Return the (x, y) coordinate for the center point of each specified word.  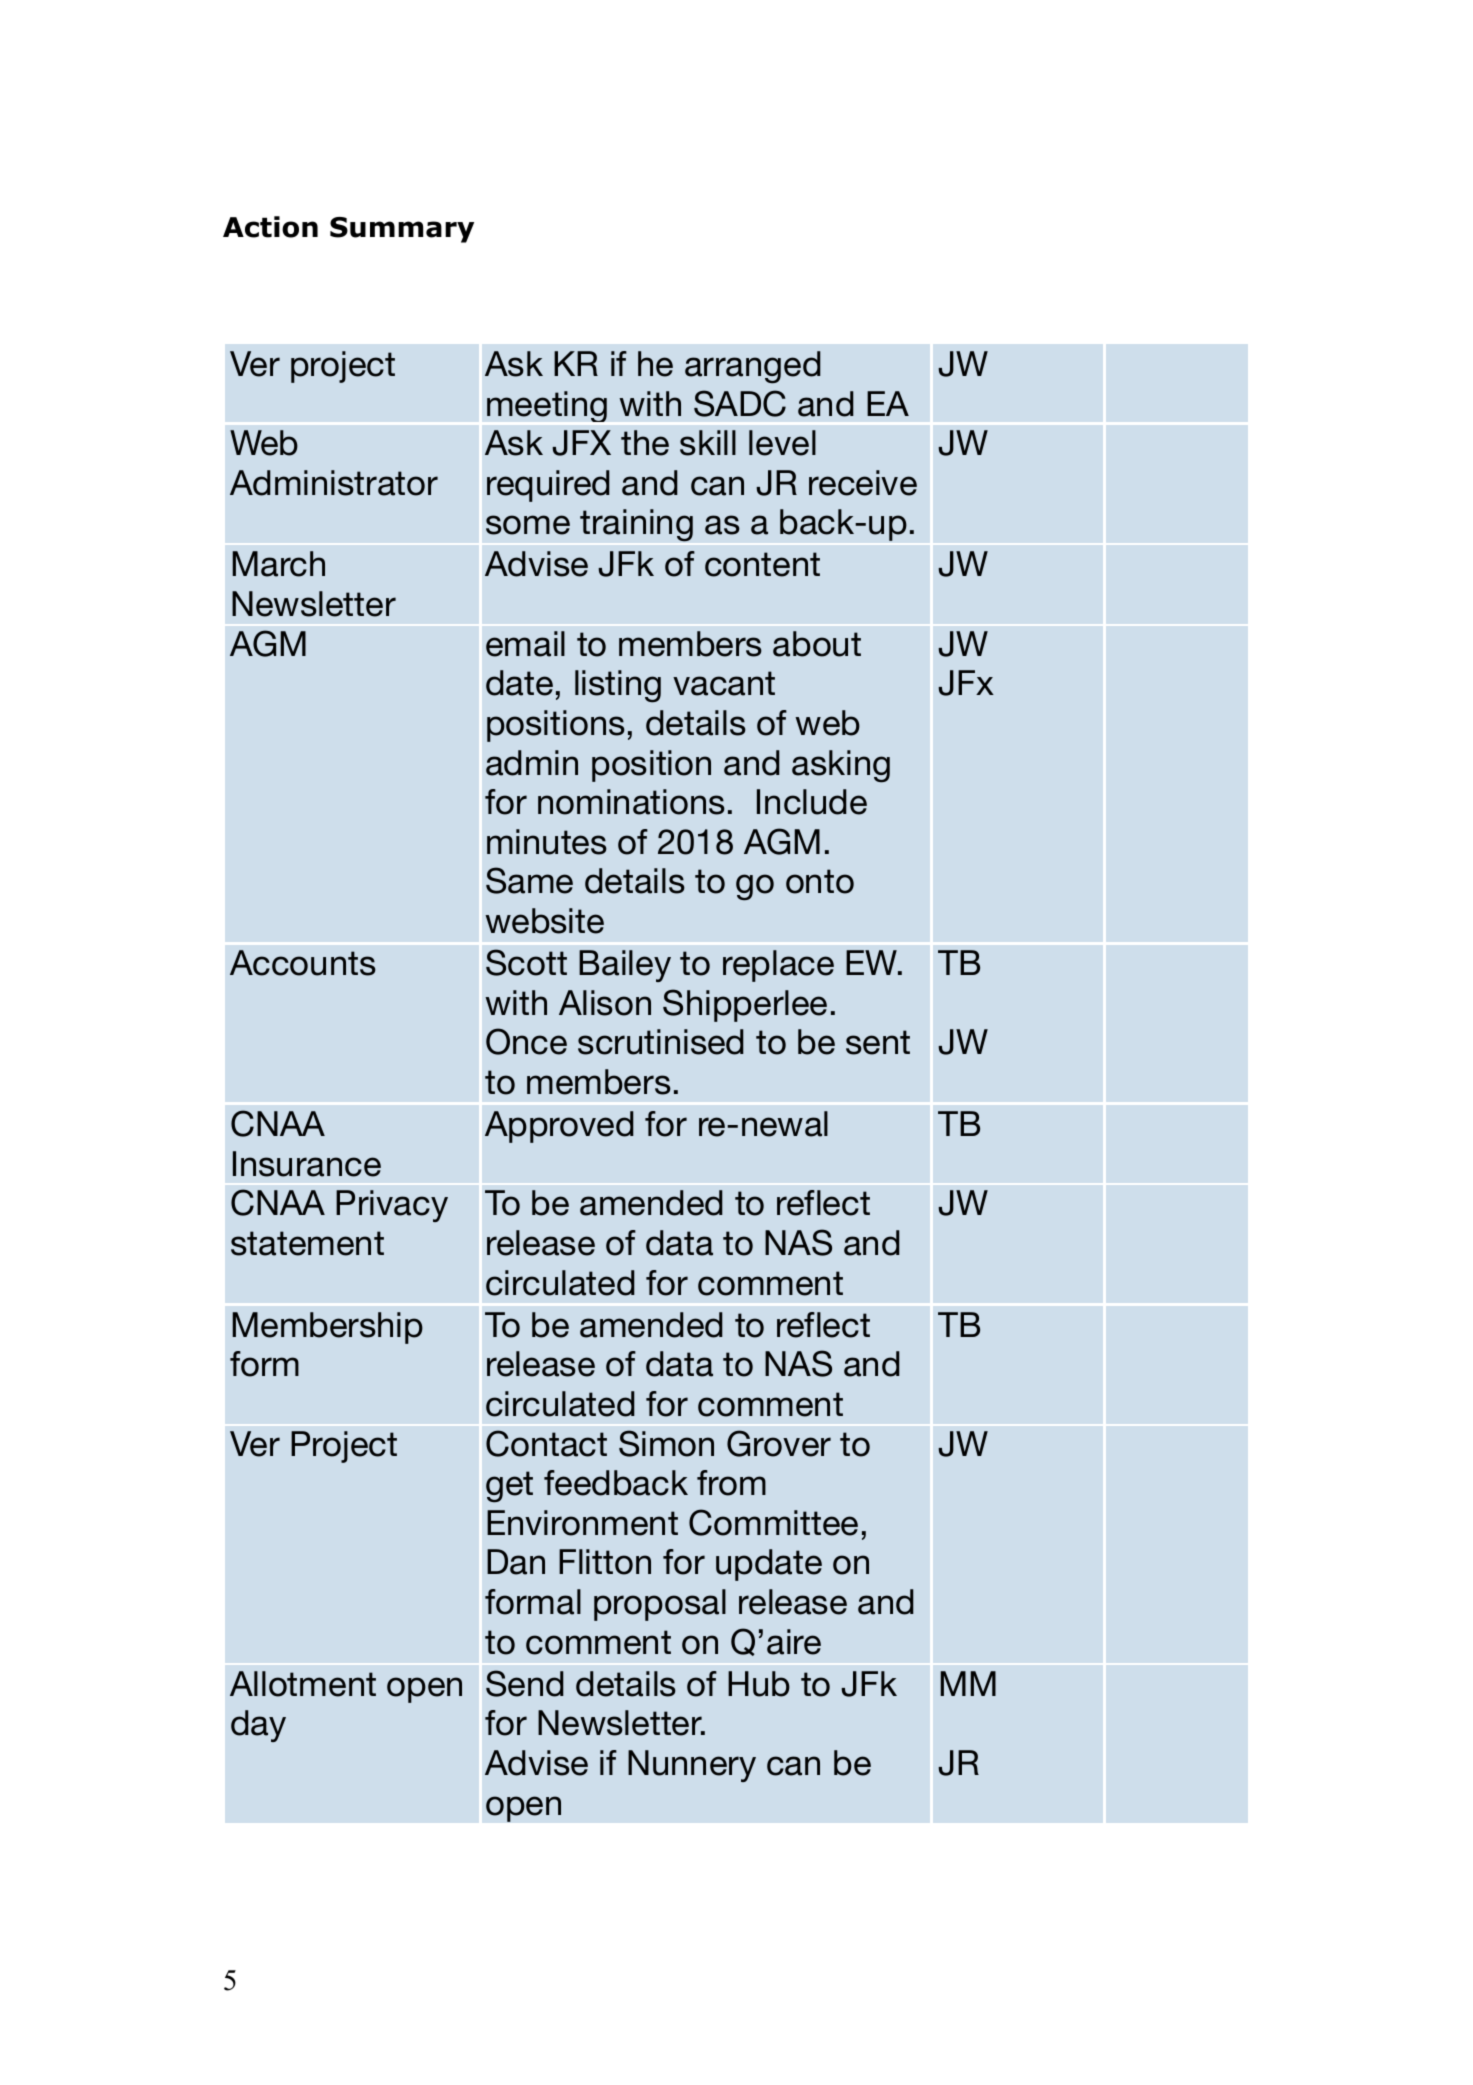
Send (525, 1683)
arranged (753, 367)
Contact (546, 1443)
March (278, 564)
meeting (547, 406)
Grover (779, 1443)
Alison (605, 1003)
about (817, 644)
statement (307, 1243)
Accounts (303, 963)
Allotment (303, 1684)
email (525, 644)
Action (270, 227)
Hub (759, 1684)
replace (778, 966)
